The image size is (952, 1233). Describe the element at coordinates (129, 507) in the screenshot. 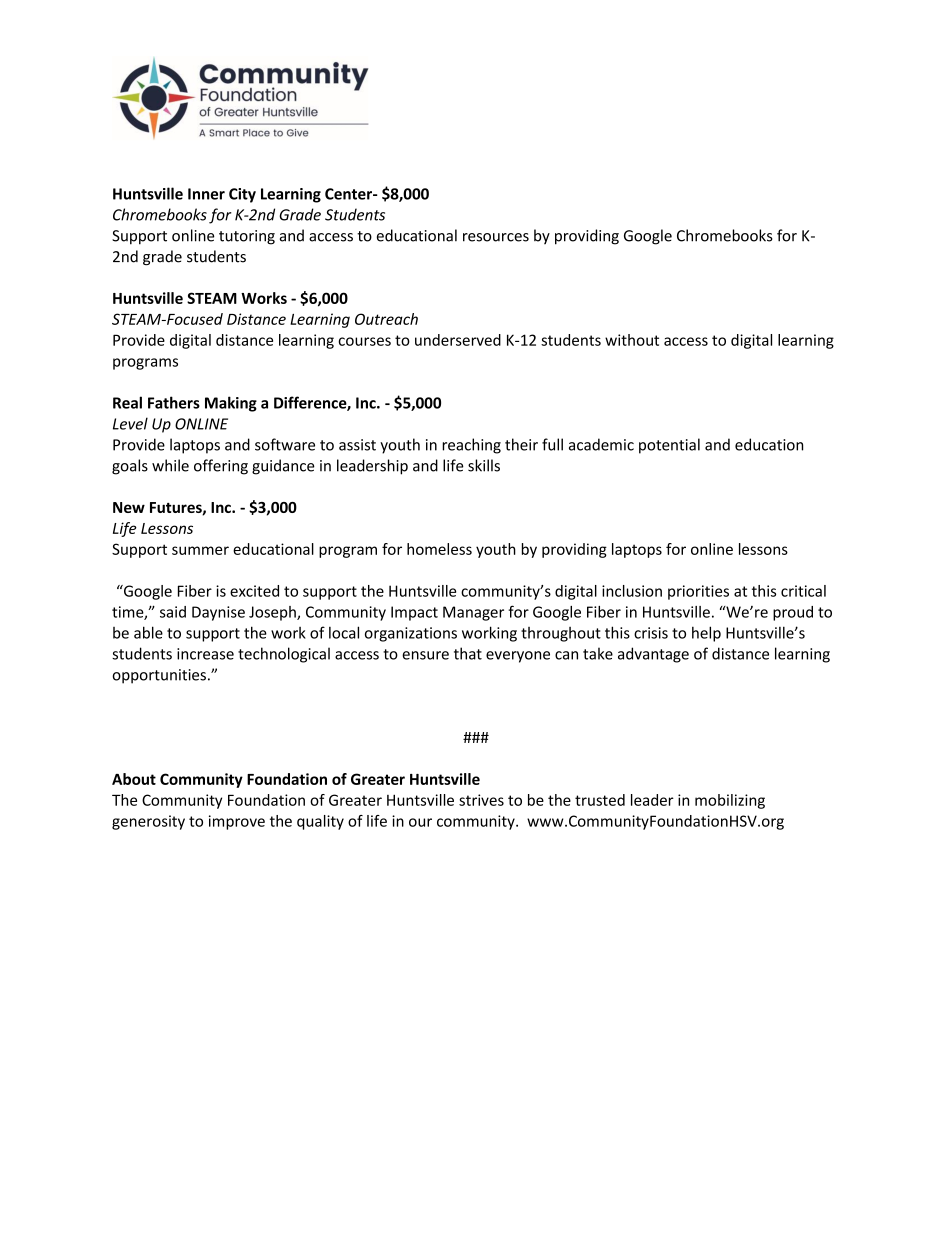

I see `New` at that location.
